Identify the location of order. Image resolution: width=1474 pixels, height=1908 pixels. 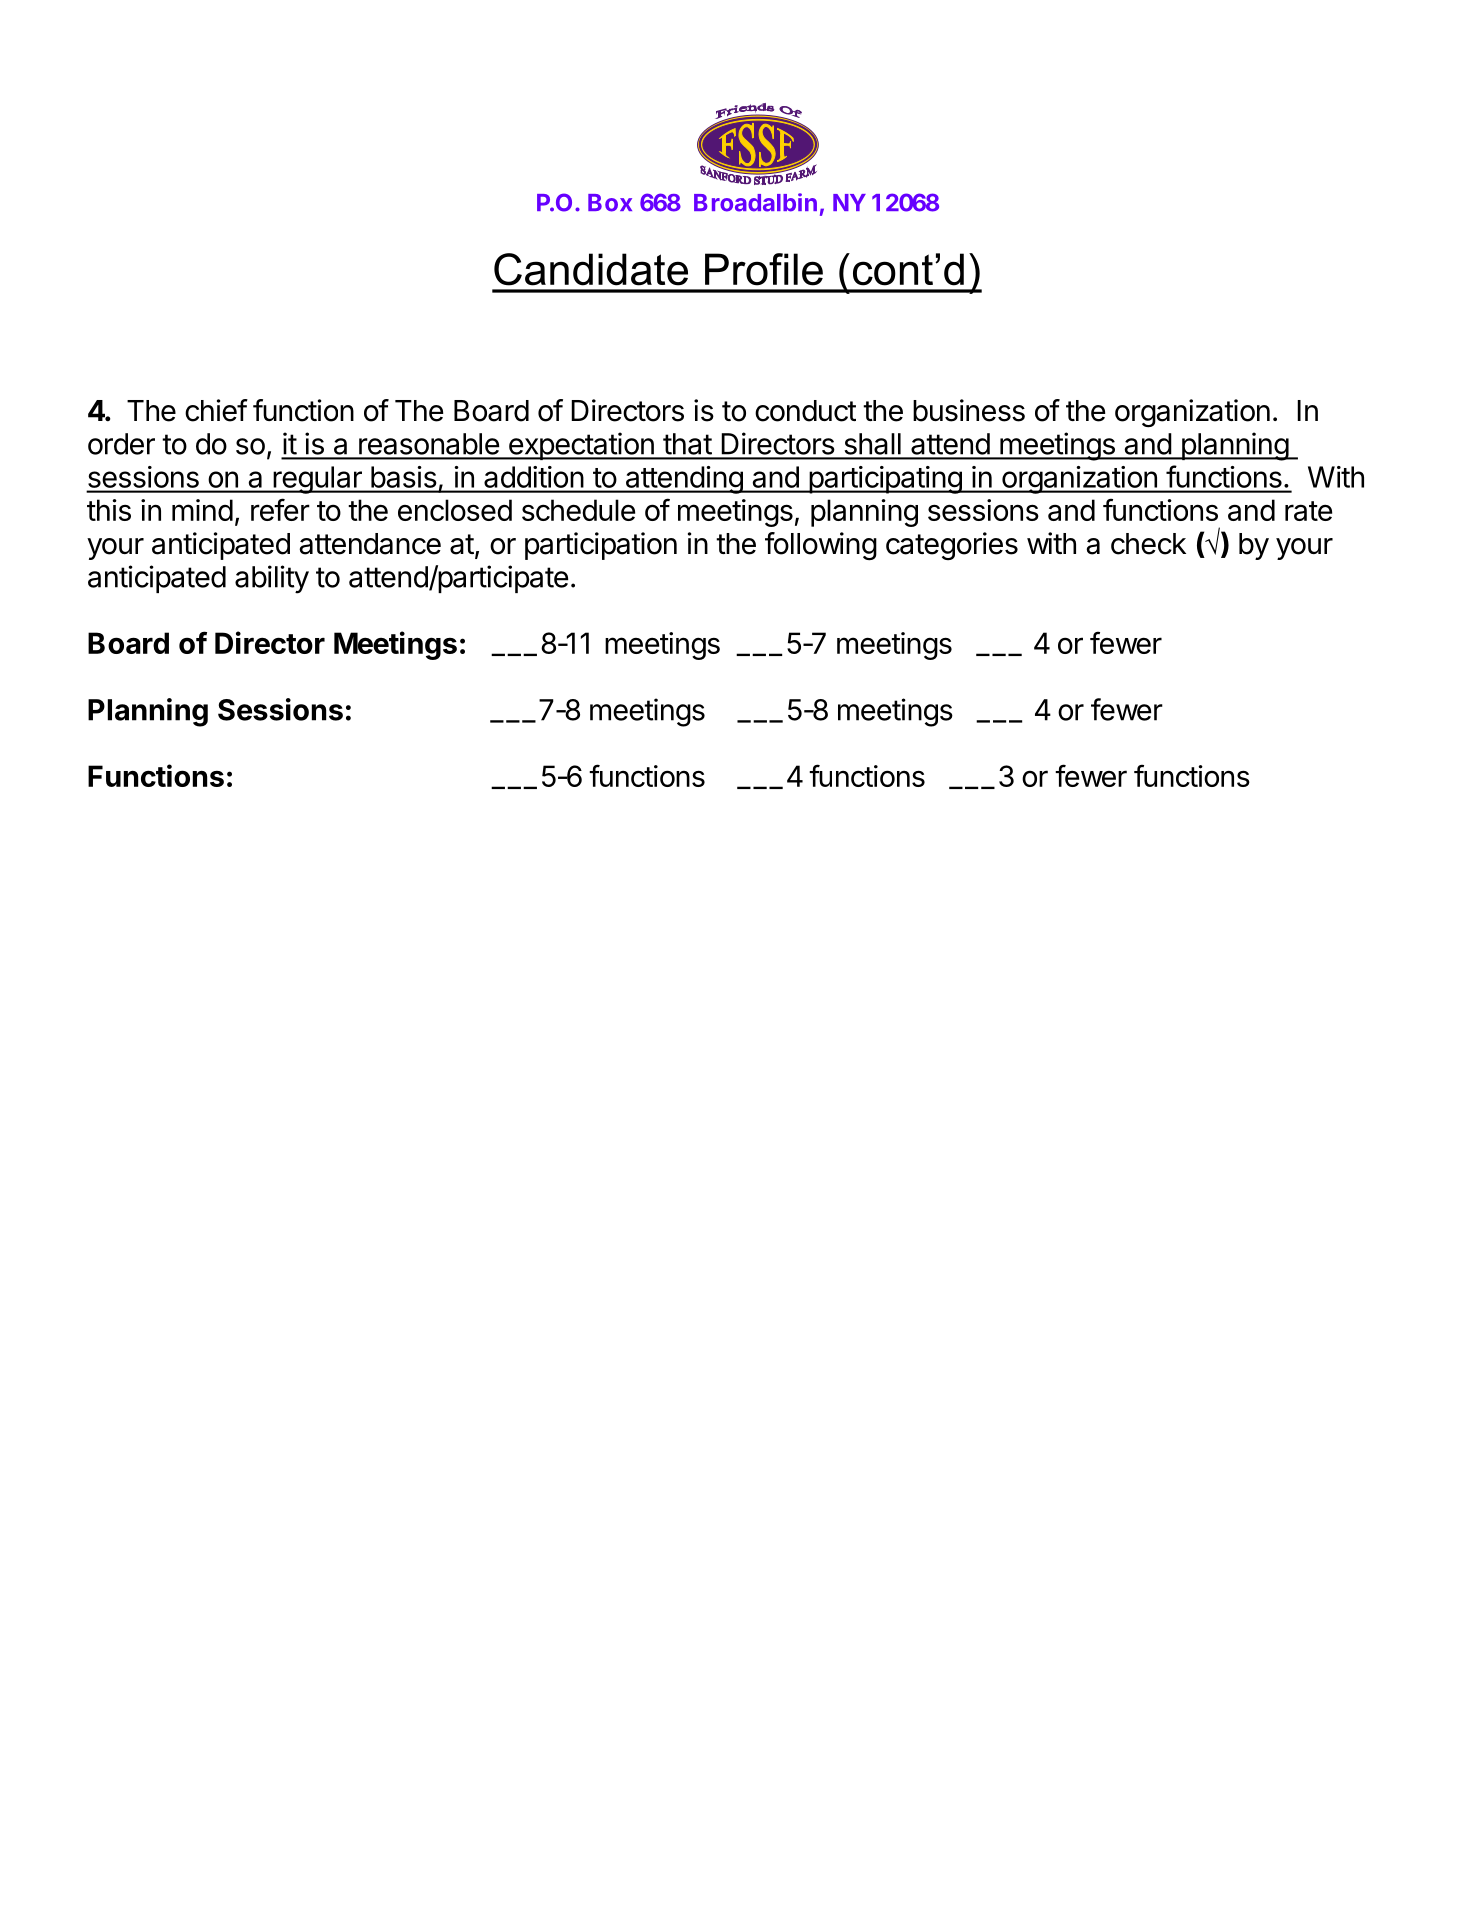
(121, 444).
